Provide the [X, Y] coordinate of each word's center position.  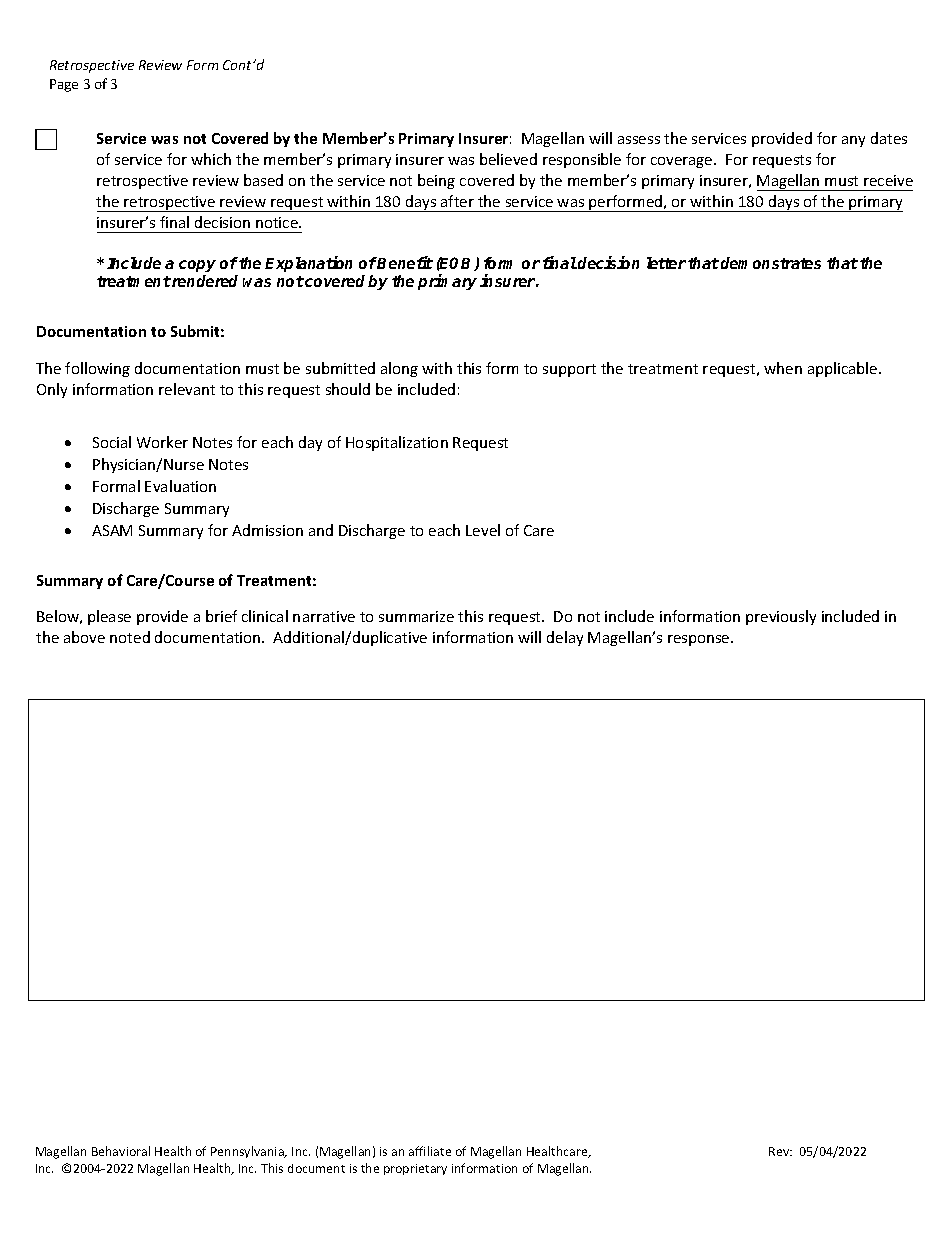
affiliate [430, 1151]
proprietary [415, 1169]
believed [508, 159]
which [211, 159]
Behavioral [121, 1151]
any [853, 141]
